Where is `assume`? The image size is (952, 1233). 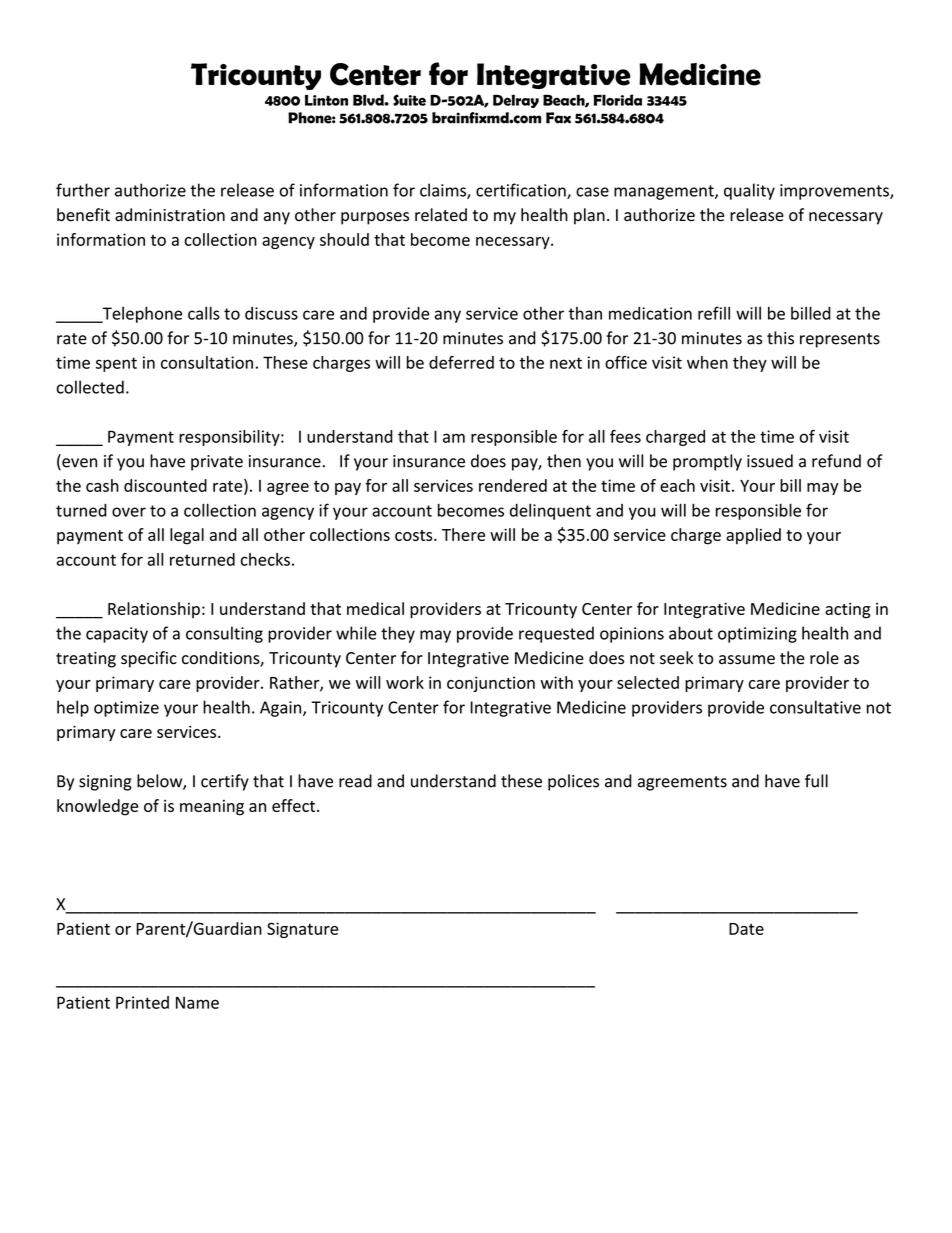 assume is located at coordinates (747, 660).
